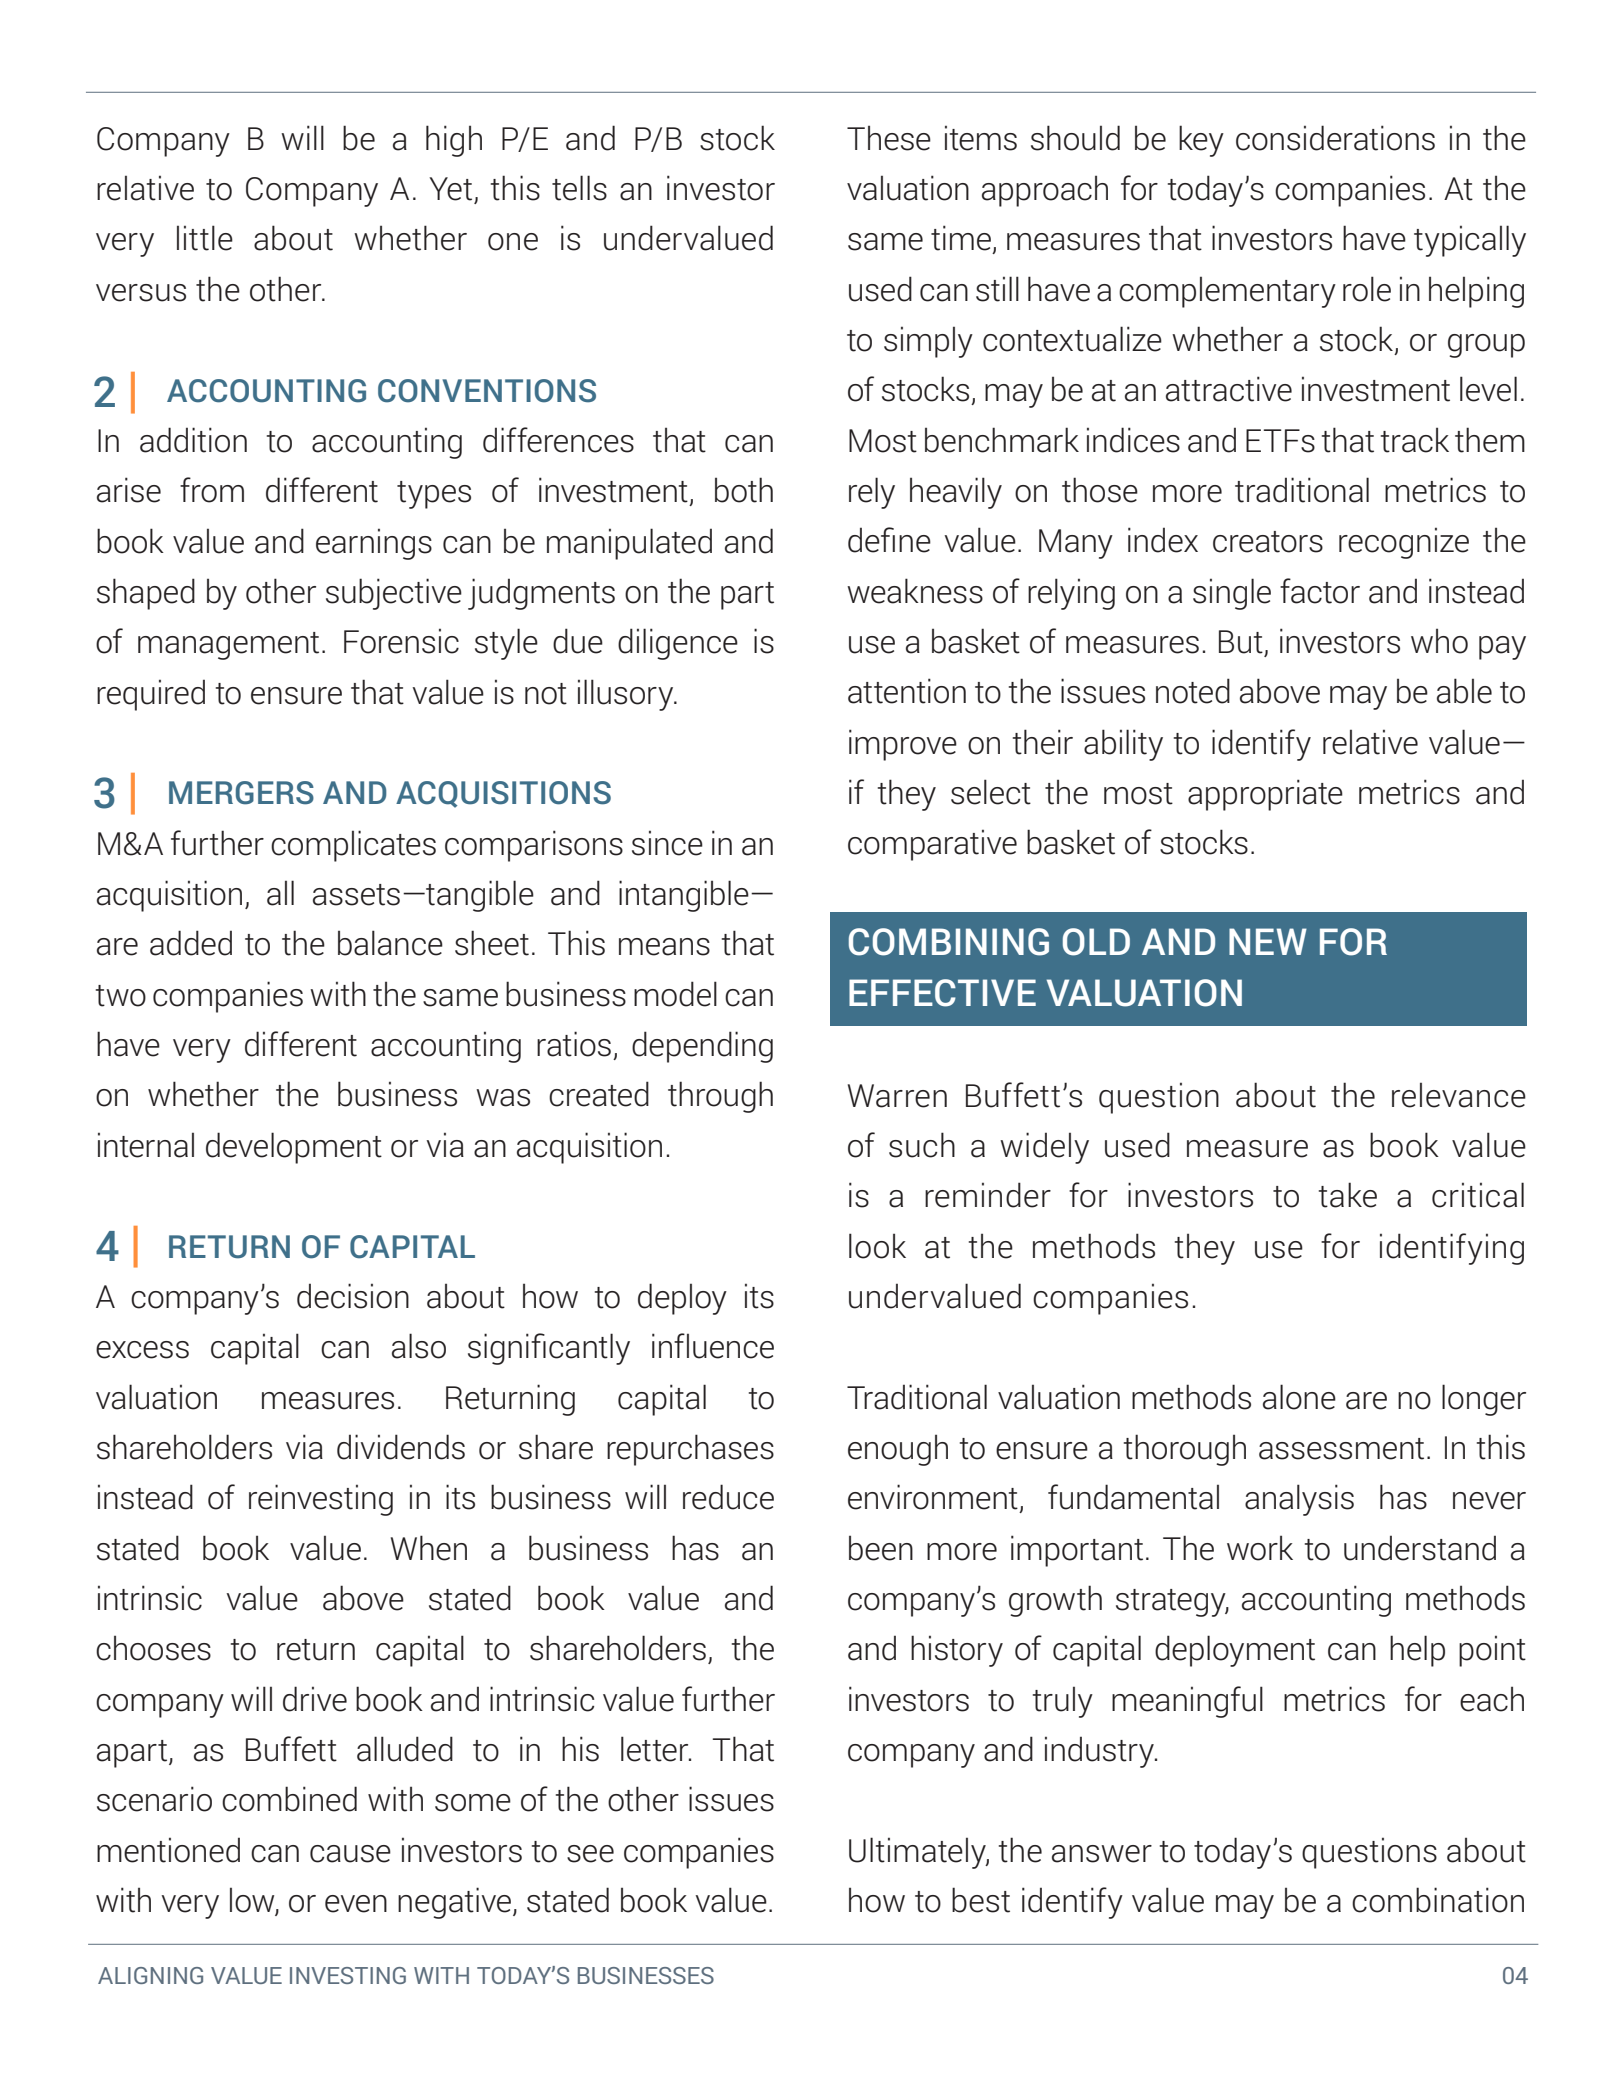 The image size is (1622, 2099). Describe the element at coordinates (889, 540) in the document. I see `define` at that location.
